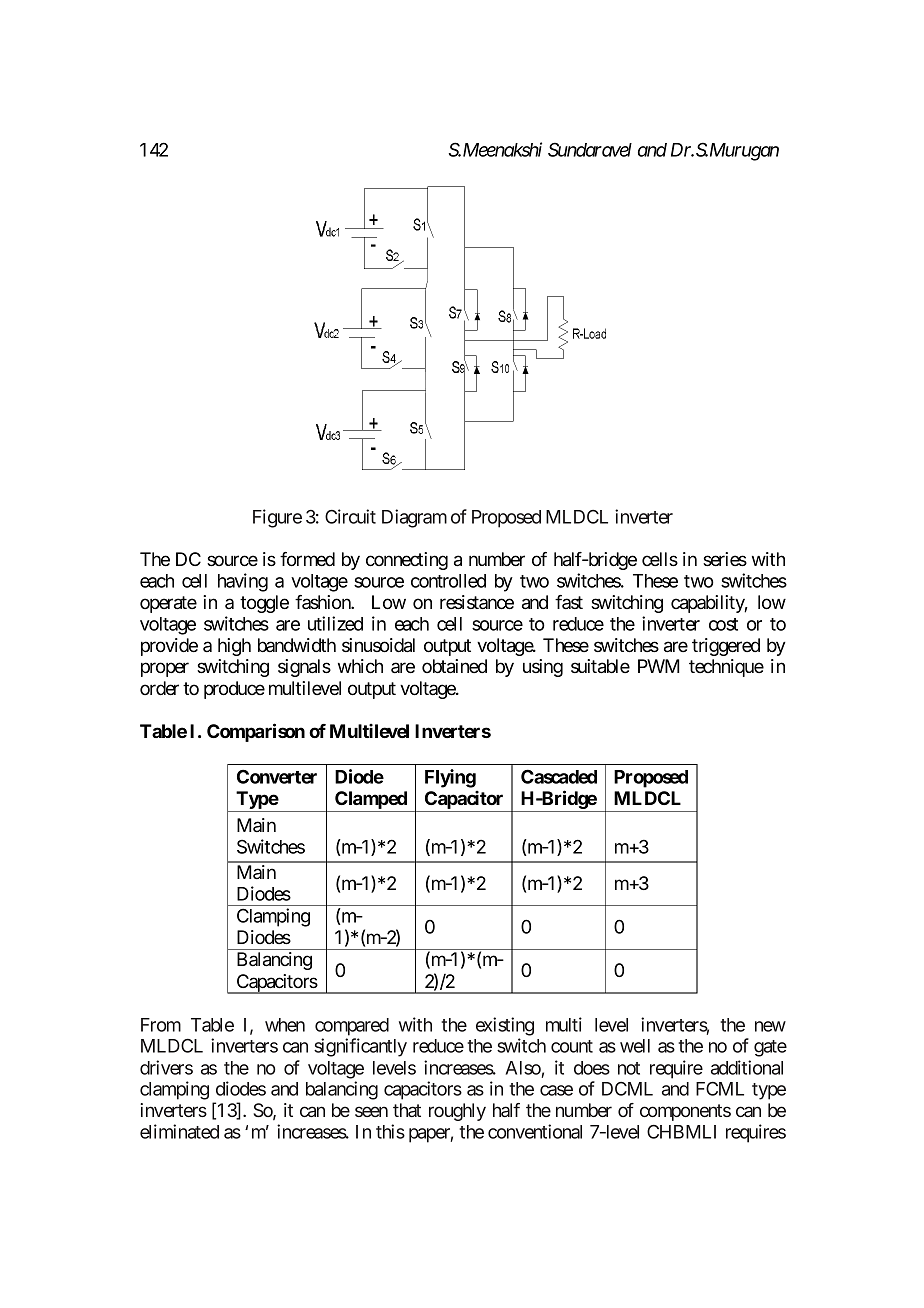 The height and width of the screenshot is (1308, 924). Describe the element at coordinates (277, 518) in the screenshot. I see `Figure` at that location.
